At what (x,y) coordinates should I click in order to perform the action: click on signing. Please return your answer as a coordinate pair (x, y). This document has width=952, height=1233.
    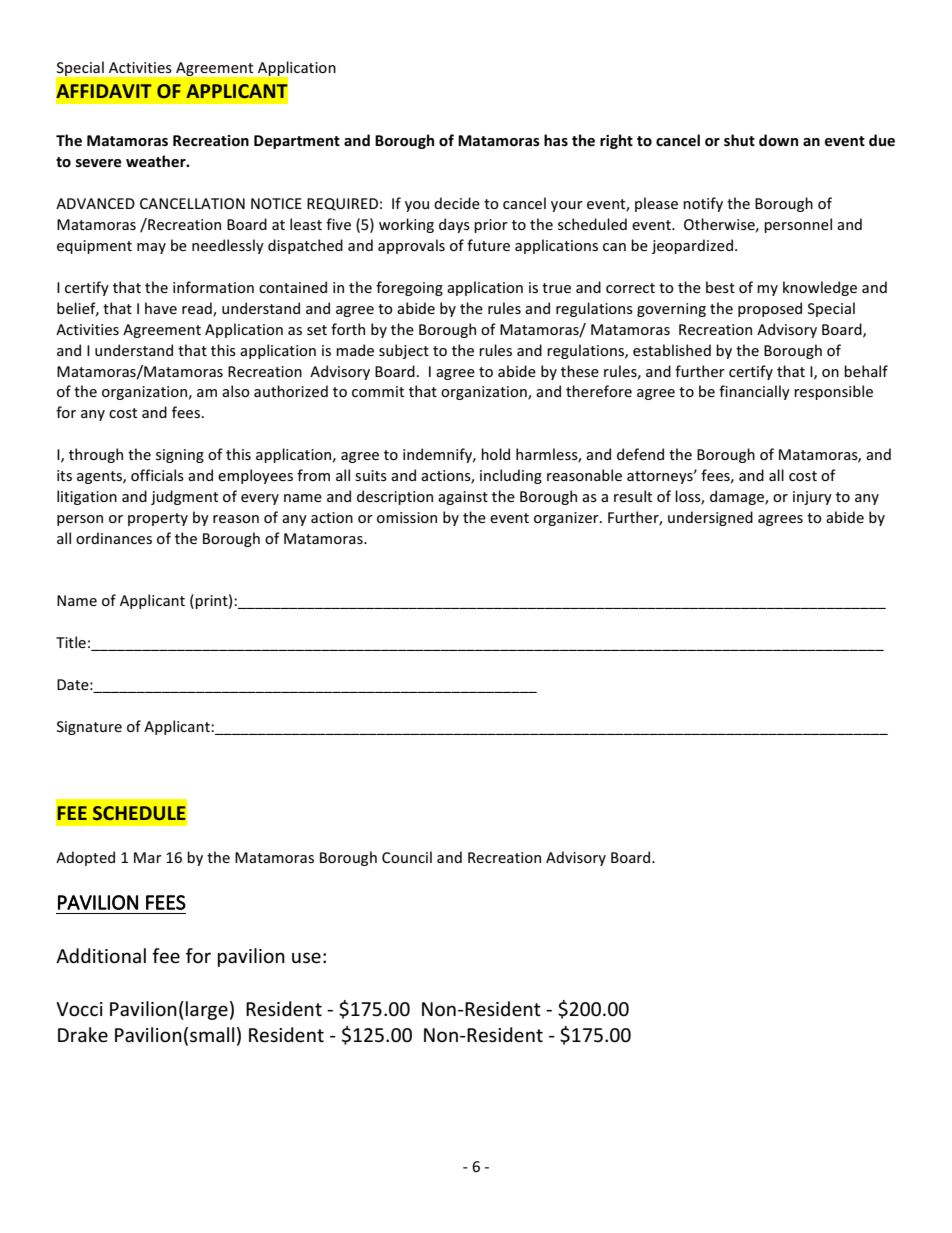
    Looking at the image, I should click on (180, 456).
